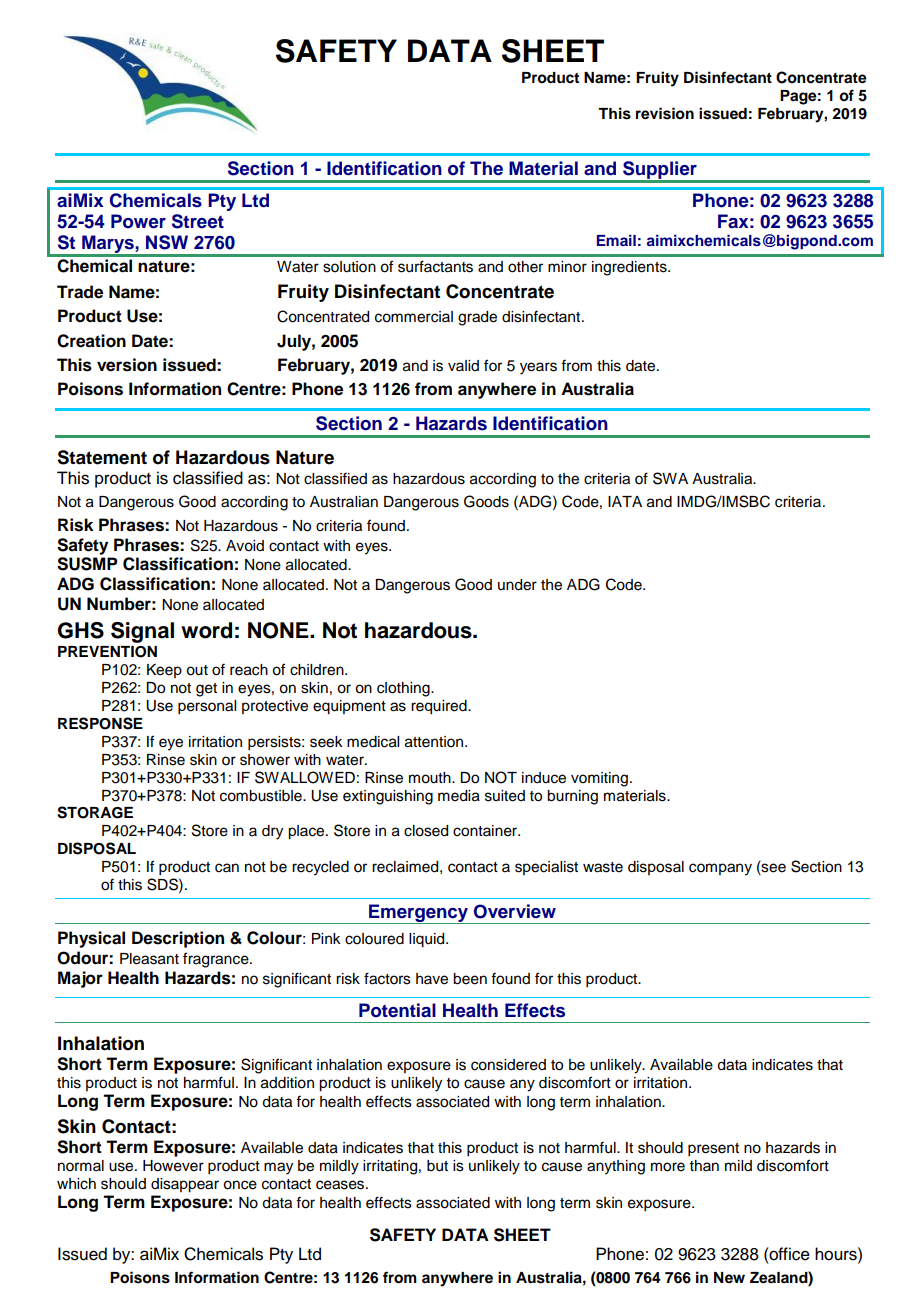 This page has height=1308, width=924. I want to click on surfactants, so click(435, 266).
